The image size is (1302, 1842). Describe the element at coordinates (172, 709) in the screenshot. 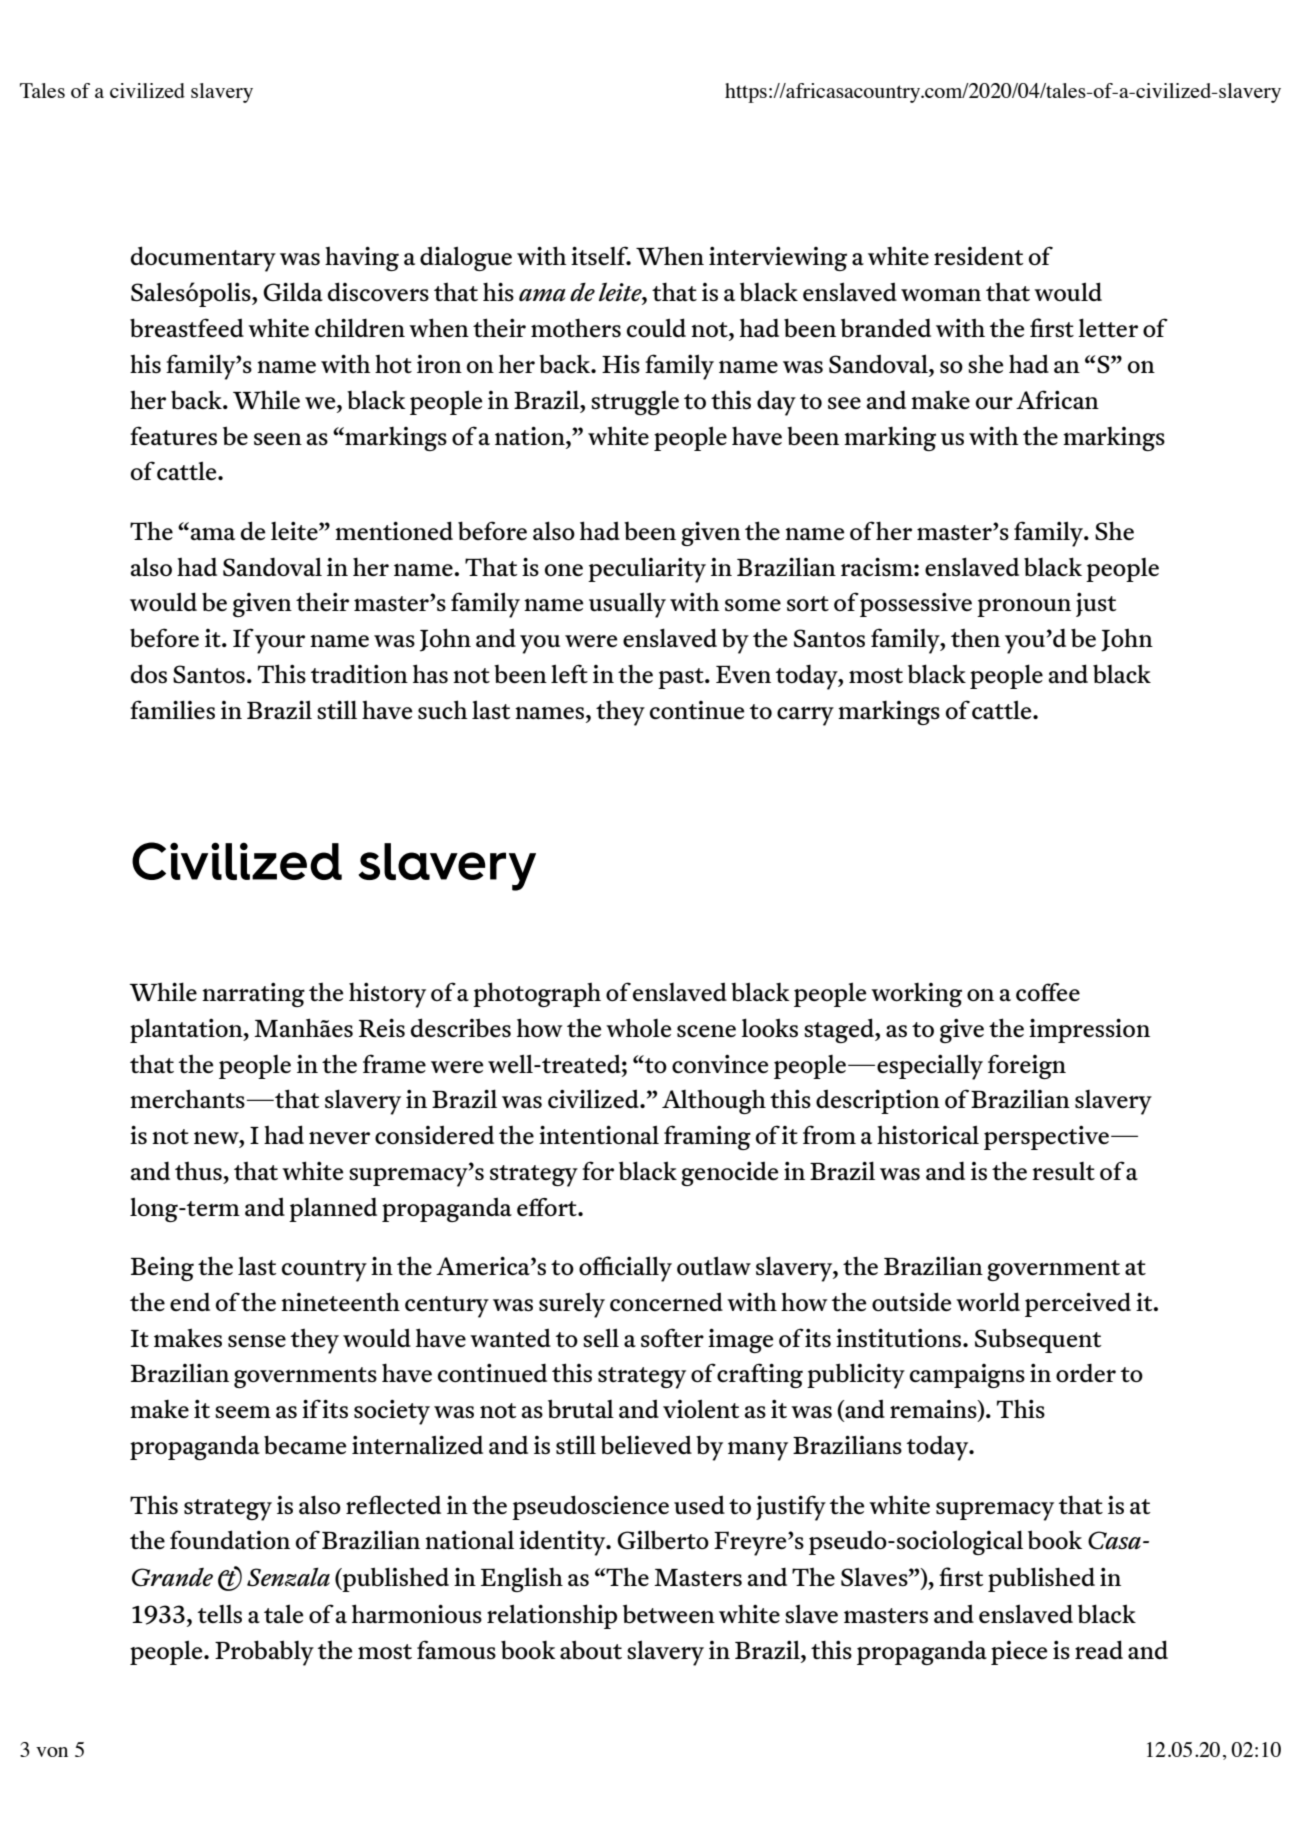

I see `families` at that location.
